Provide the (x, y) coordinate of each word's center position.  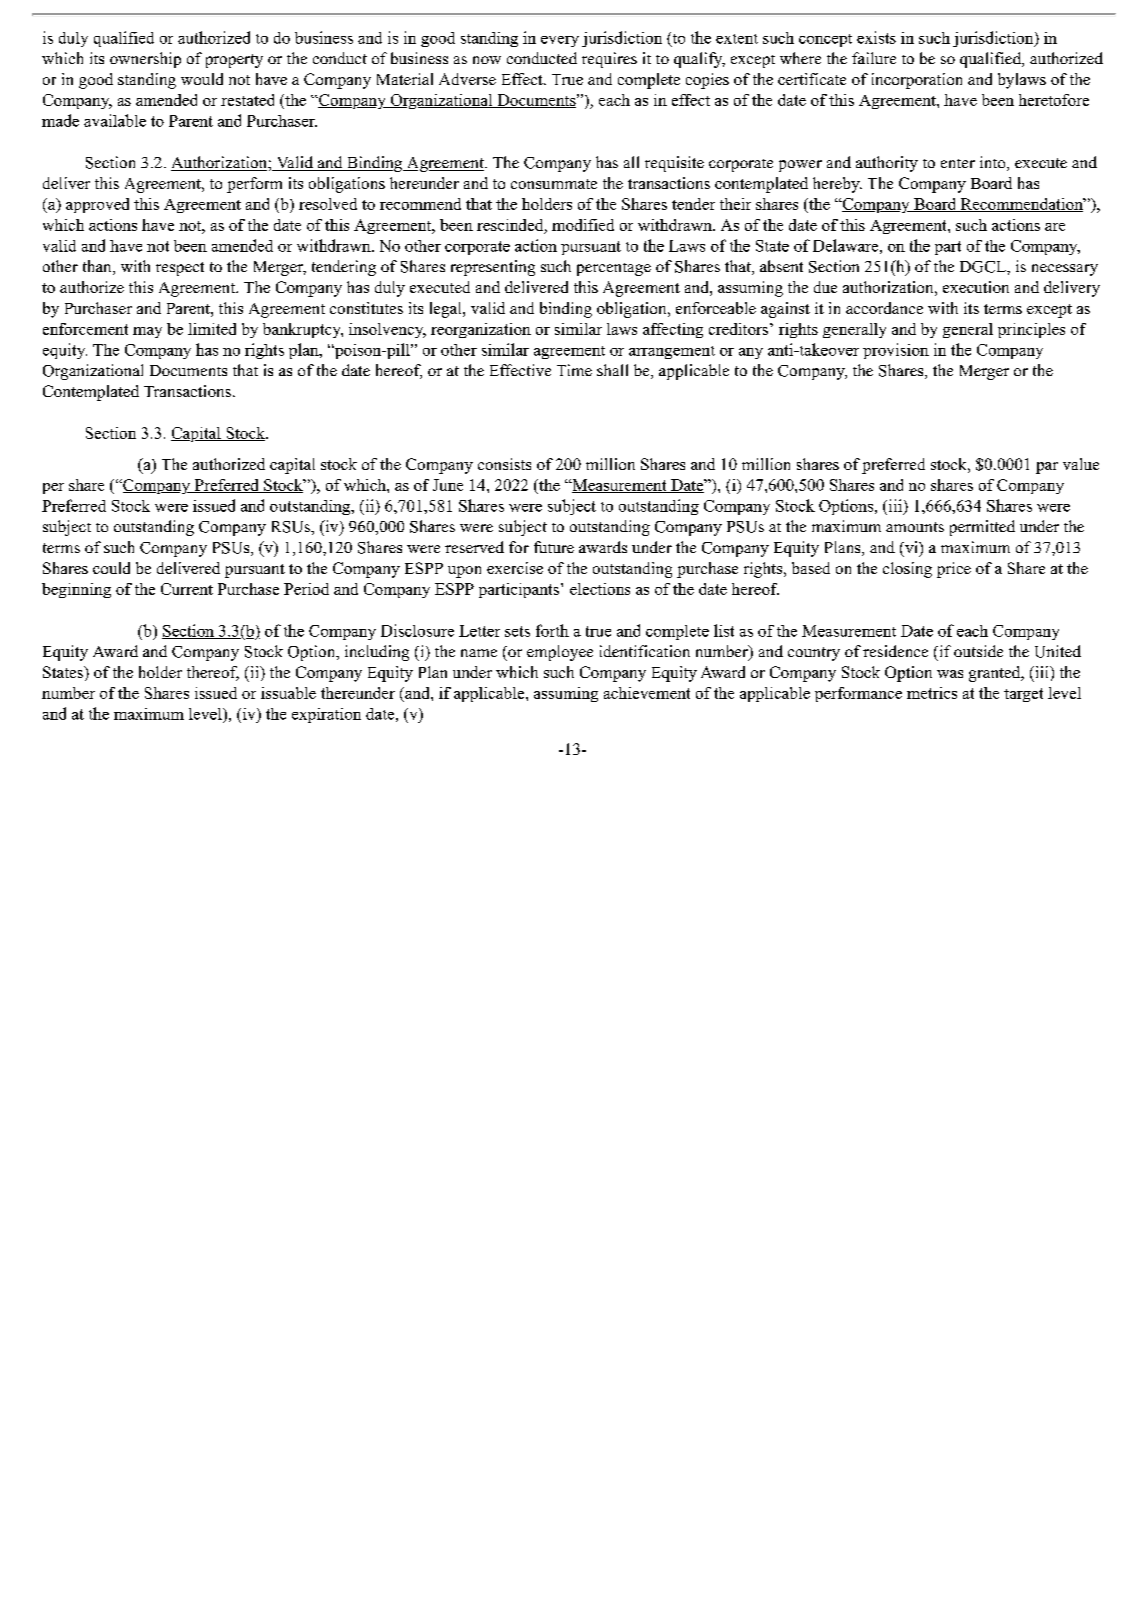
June (448, 485)
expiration (326, 715)
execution (976, 287)
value (1081, 464)
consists (504, 464)
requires (609, 60)
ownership (145, 60)
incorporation (917, 81)
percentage (614, 269)
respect (180, 269)
